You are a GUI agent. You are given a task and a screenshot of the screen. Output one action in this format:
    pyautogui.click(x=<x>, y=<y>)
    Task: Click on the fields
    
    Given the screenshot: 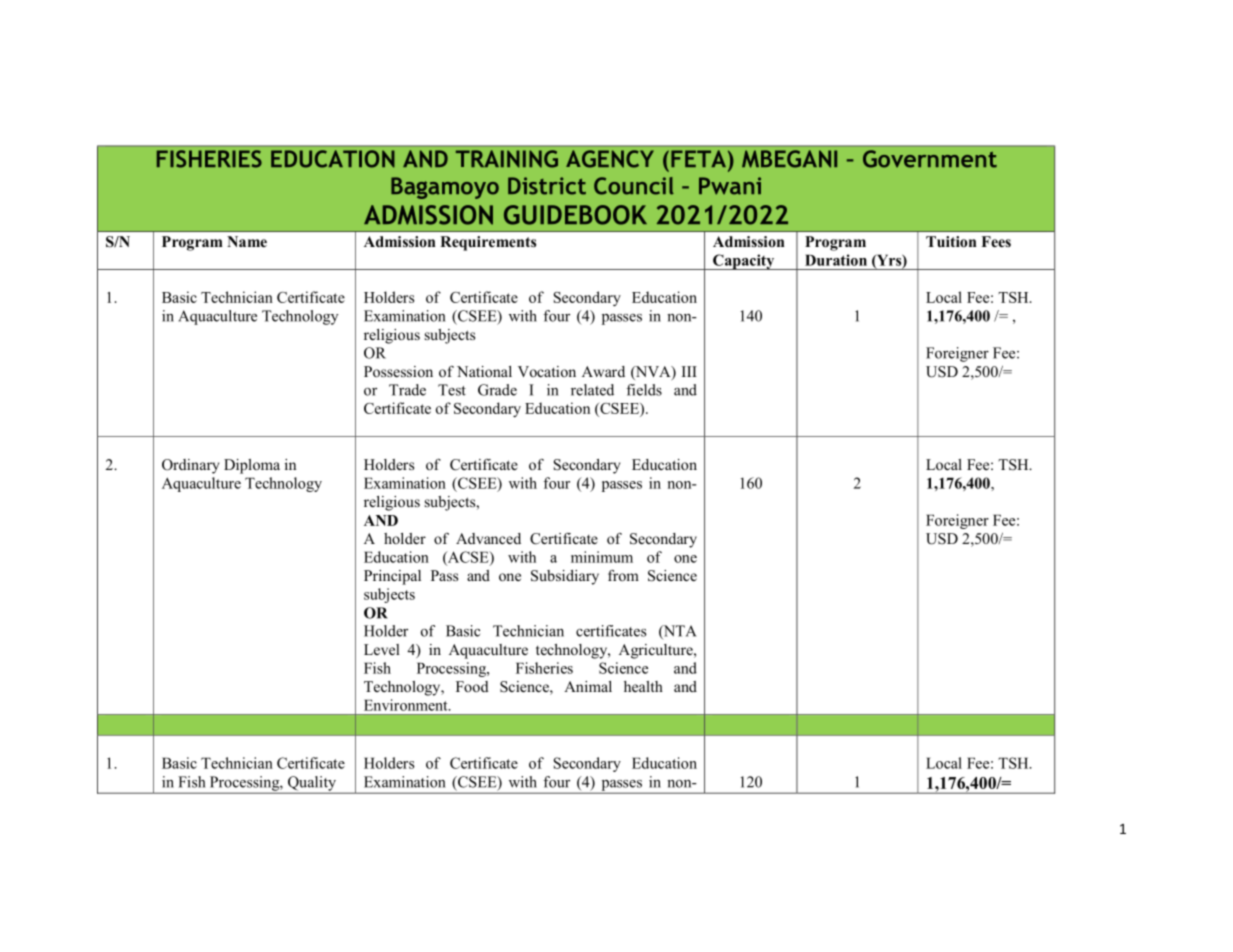 What is the action you would take?
    pyautogui.click(x=644, y=390)
